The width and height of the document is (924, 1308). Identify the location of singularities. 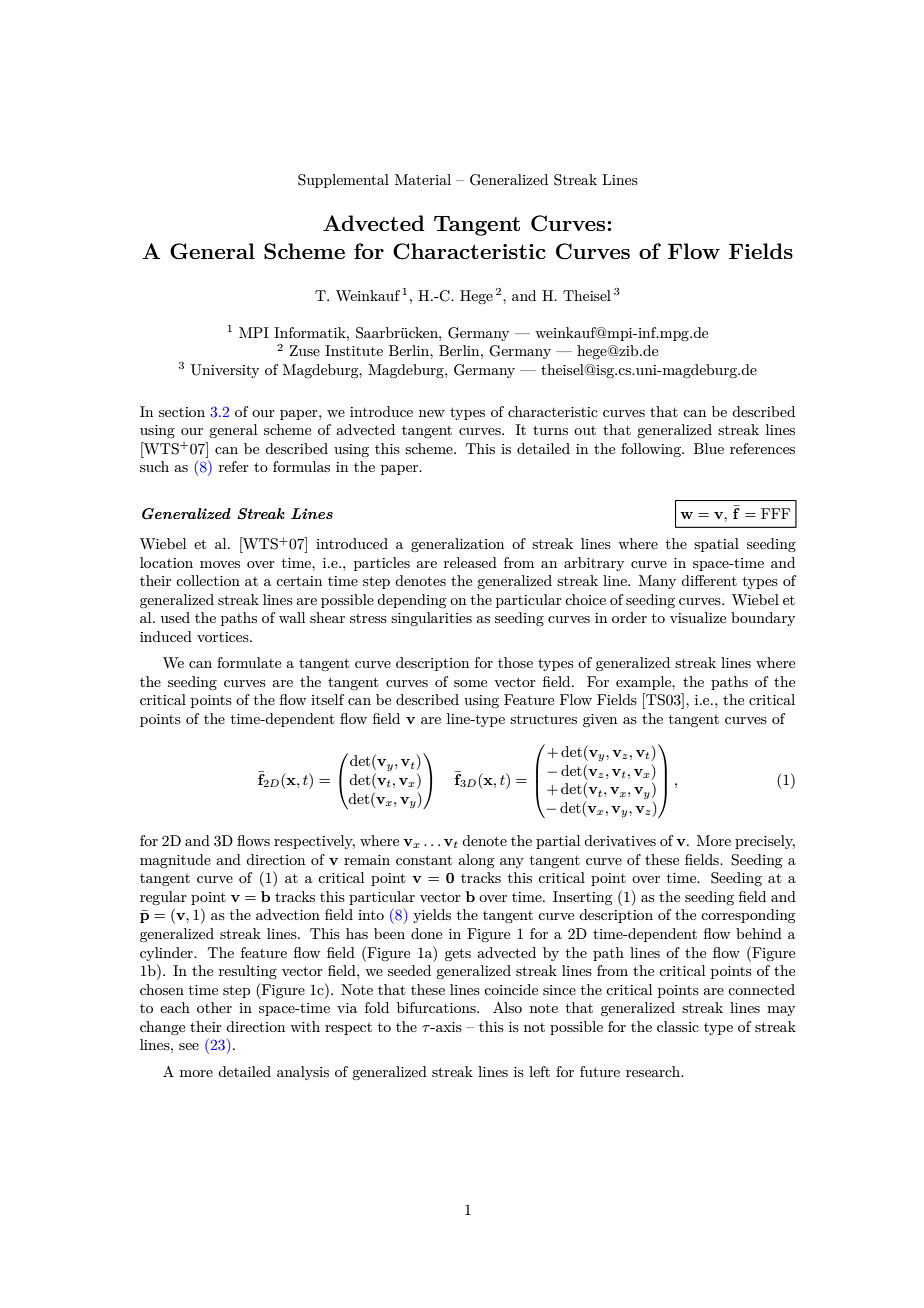
(431, 619).
